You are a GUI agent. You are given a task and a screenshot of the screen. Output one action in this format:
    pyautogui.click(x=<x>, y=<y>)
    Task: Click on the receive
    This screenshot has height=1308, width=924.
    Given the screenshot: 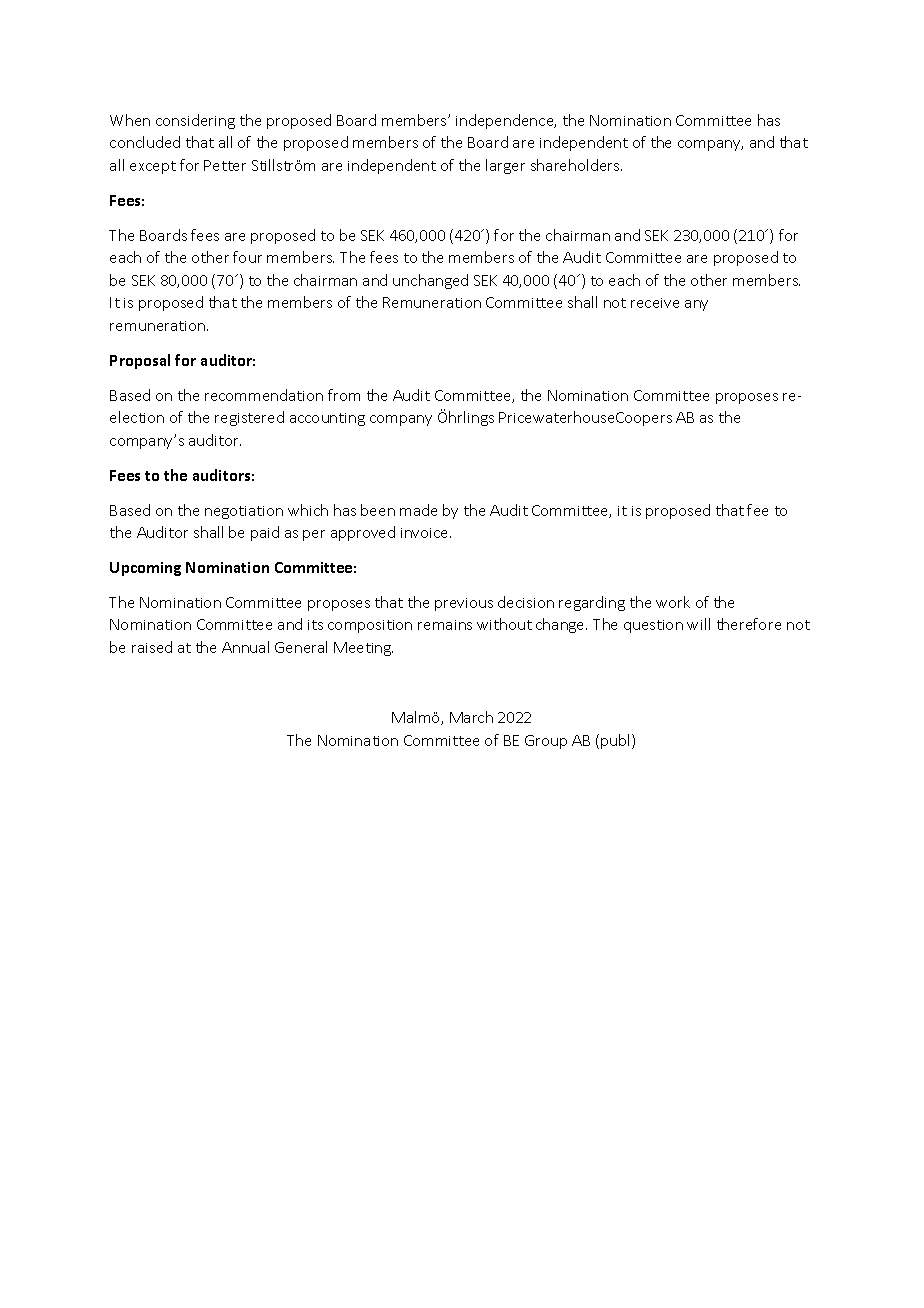 What is the action you would take?
    pyautogui.click(x=655, y=303)
